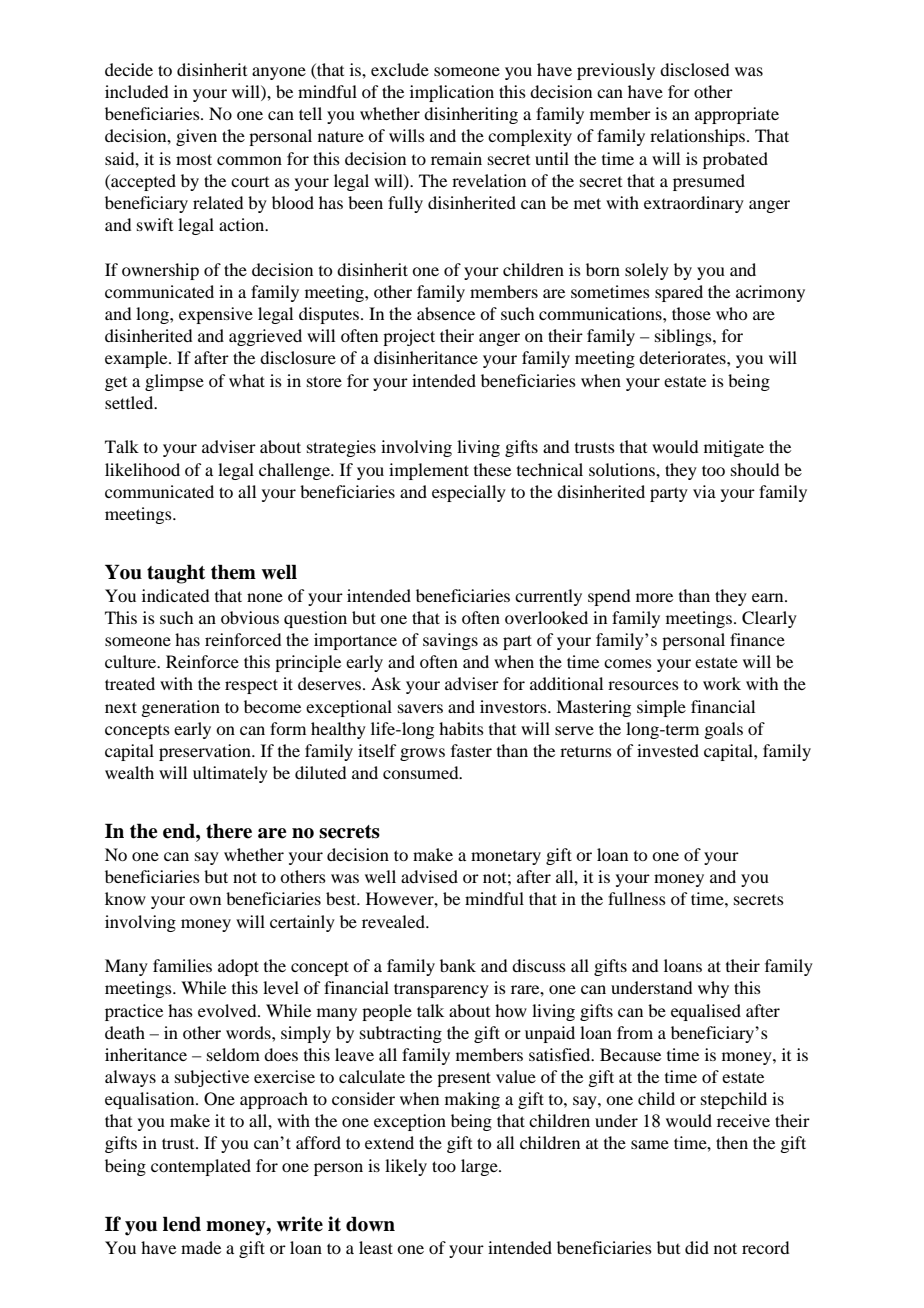 This screenshot has width=924, height=1308. What do you see at coordinates (229, 831) in the screenshot?
I see `there` at bounding box center [229, 831].
